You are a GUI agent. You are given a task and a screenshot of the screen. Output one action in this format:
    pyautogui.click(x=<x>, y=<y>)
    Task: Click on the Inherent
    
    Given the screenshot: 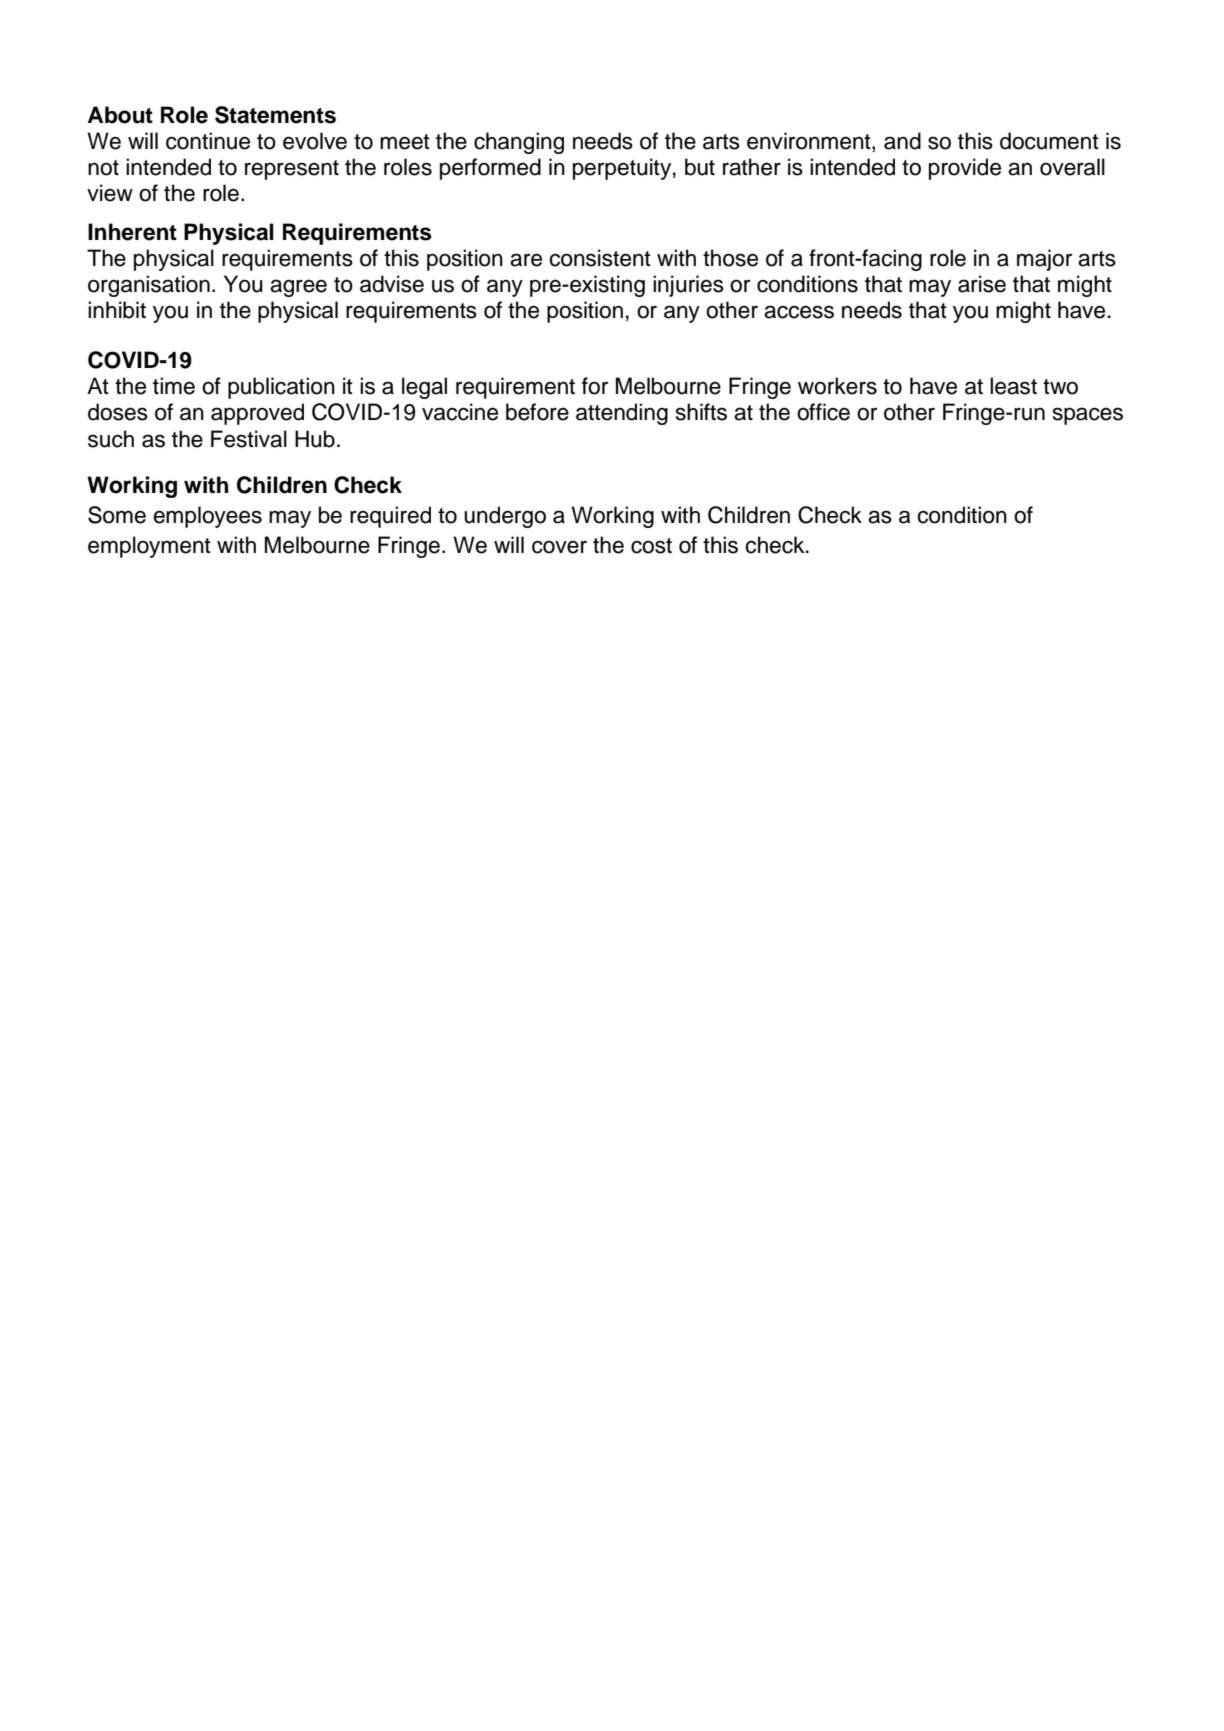 What is the action you would take?
    pyautogui.click(x=132, y=232)
